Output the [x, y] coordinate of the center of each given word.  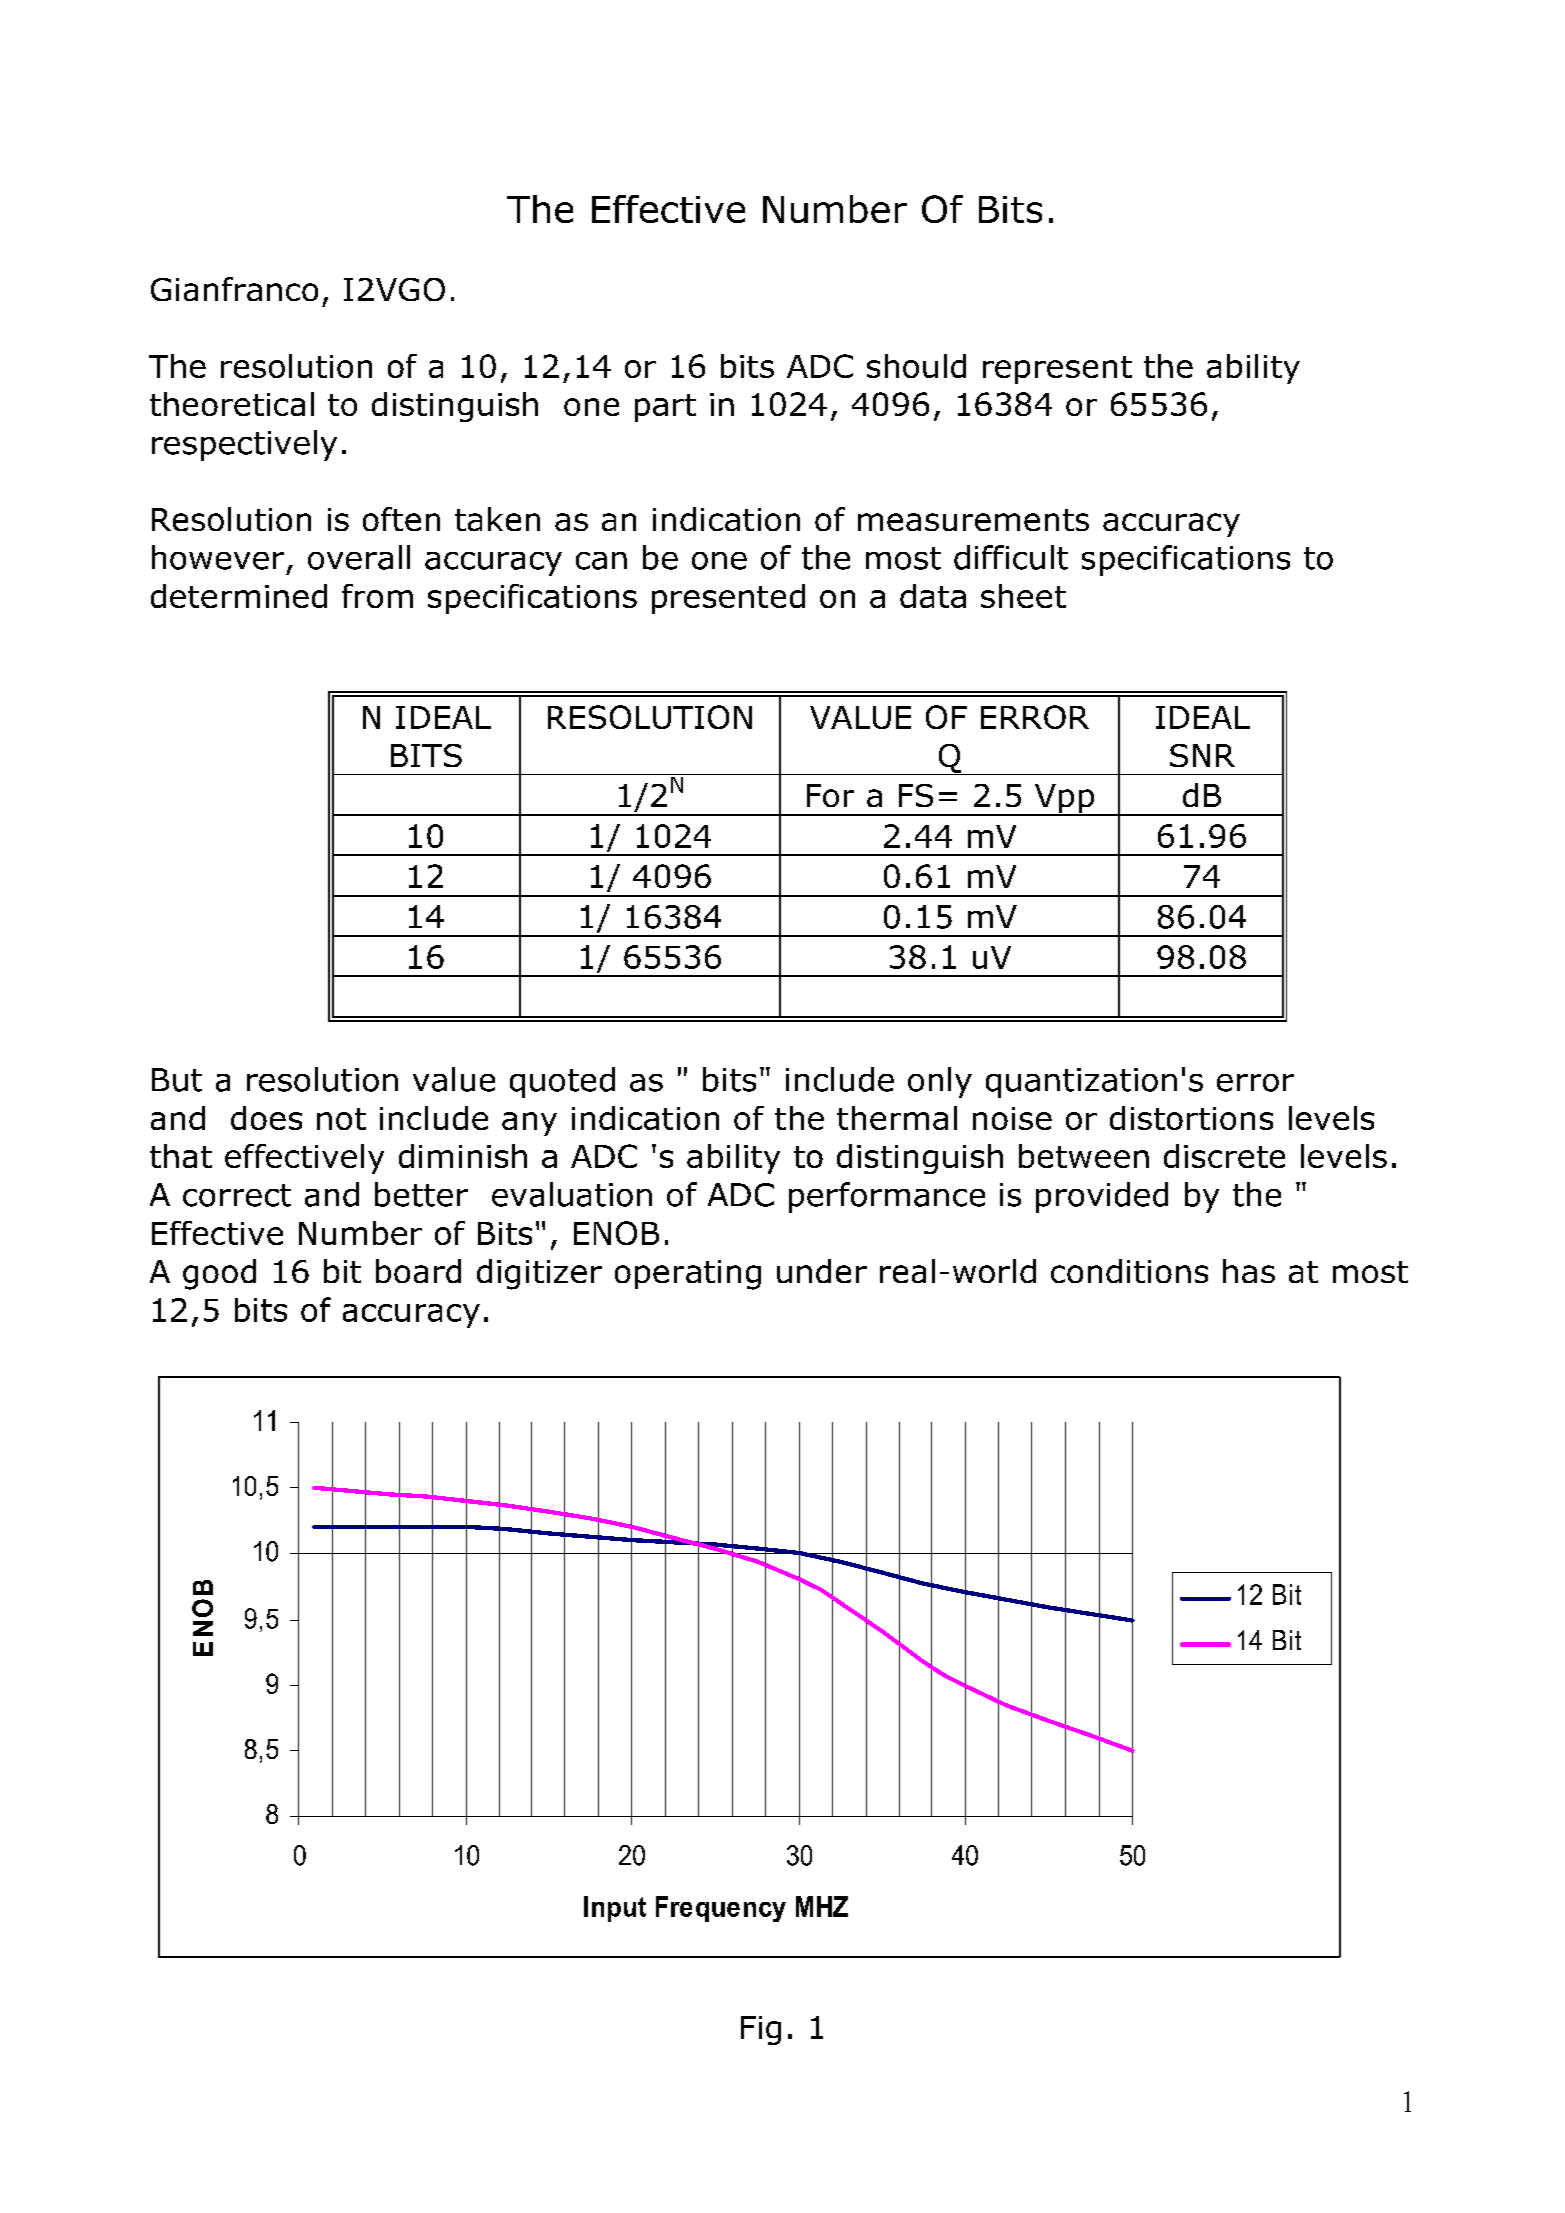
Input [615, 1909]
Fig [761, 2030]
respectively [244, 445]
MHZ [822, 1906]
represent [1057, 370]
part [665, 408]
